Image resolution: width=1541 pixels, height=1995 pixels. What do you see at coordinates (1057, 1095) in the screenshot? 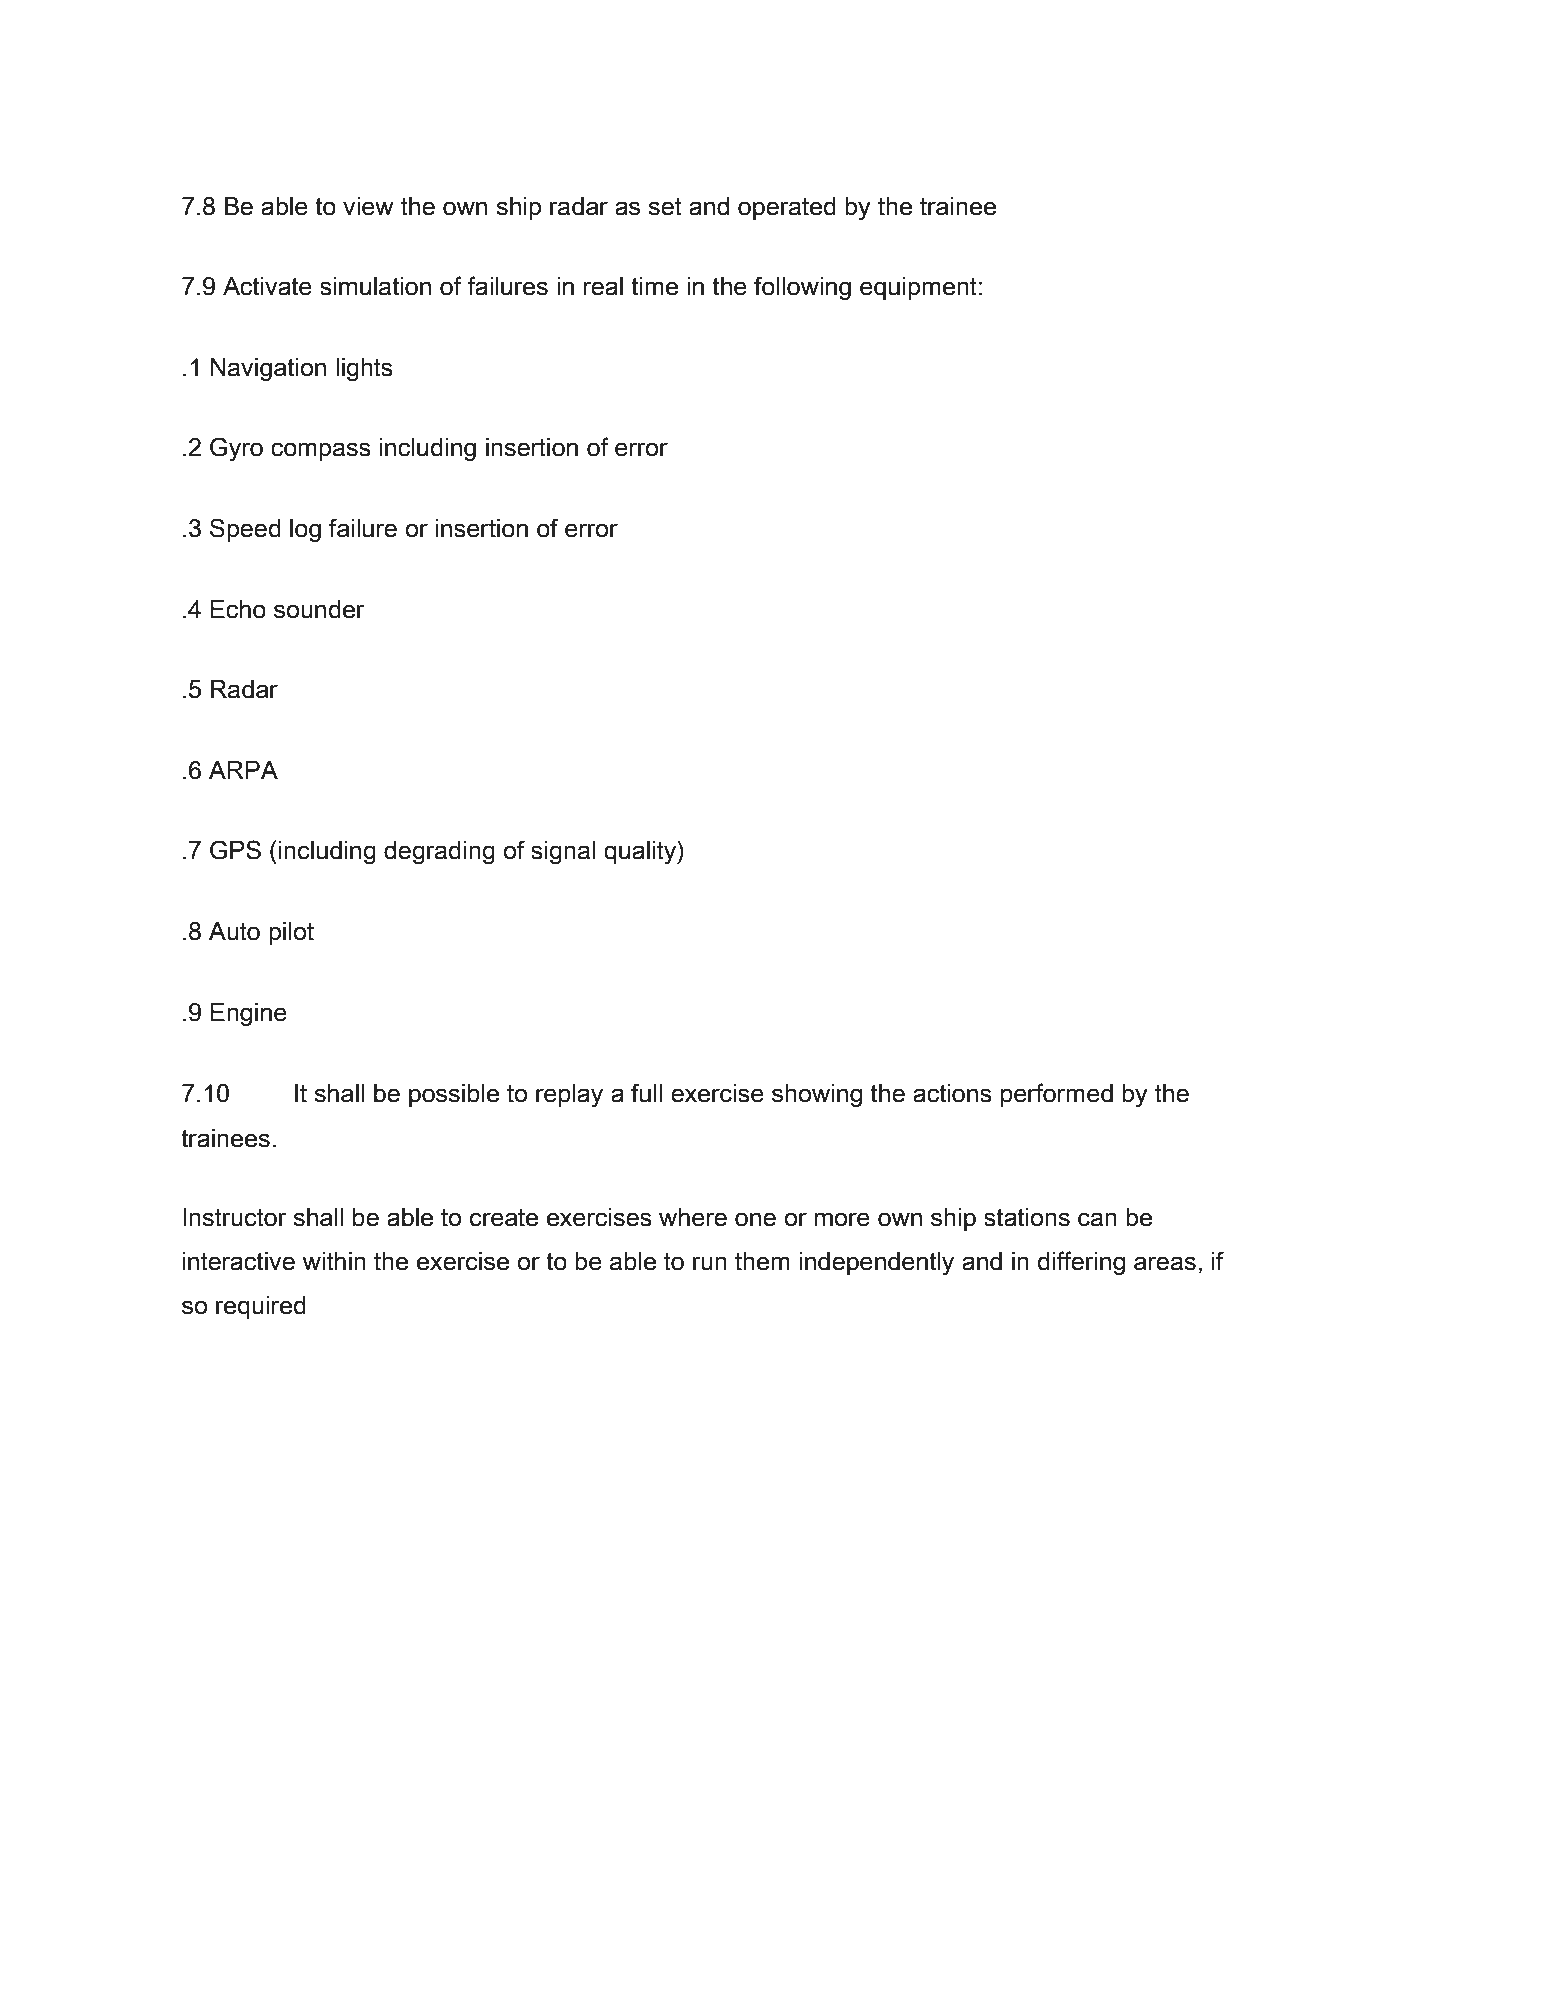
I see `performed` at bounding box center [1057, 1095].
